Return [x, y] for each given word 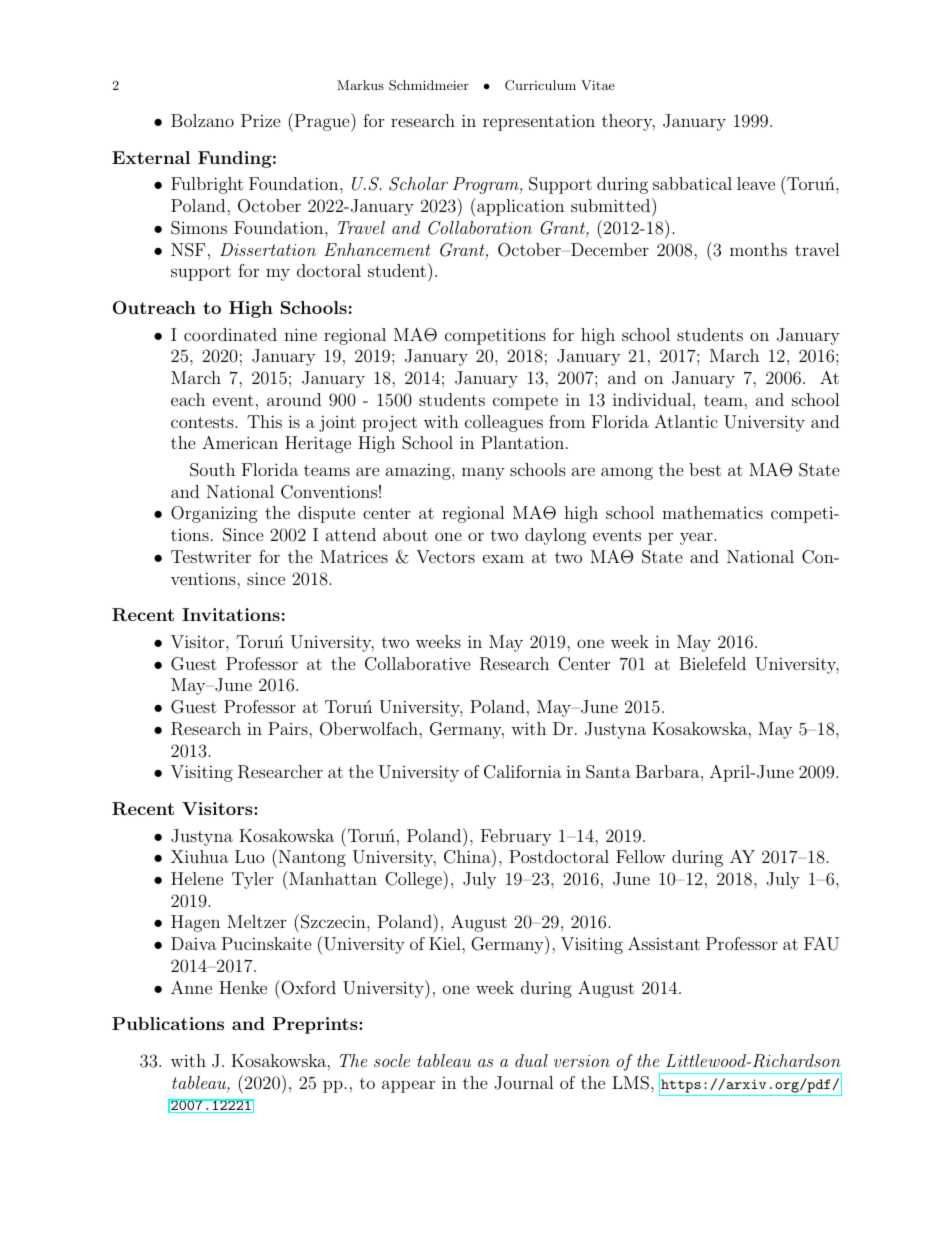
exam [503, 558]
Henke [243, 987]
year [696, 538]
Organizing [214, 514]
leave [756, 183]
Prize [261, 120]
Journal [524, 1083]
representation [539, 122]
